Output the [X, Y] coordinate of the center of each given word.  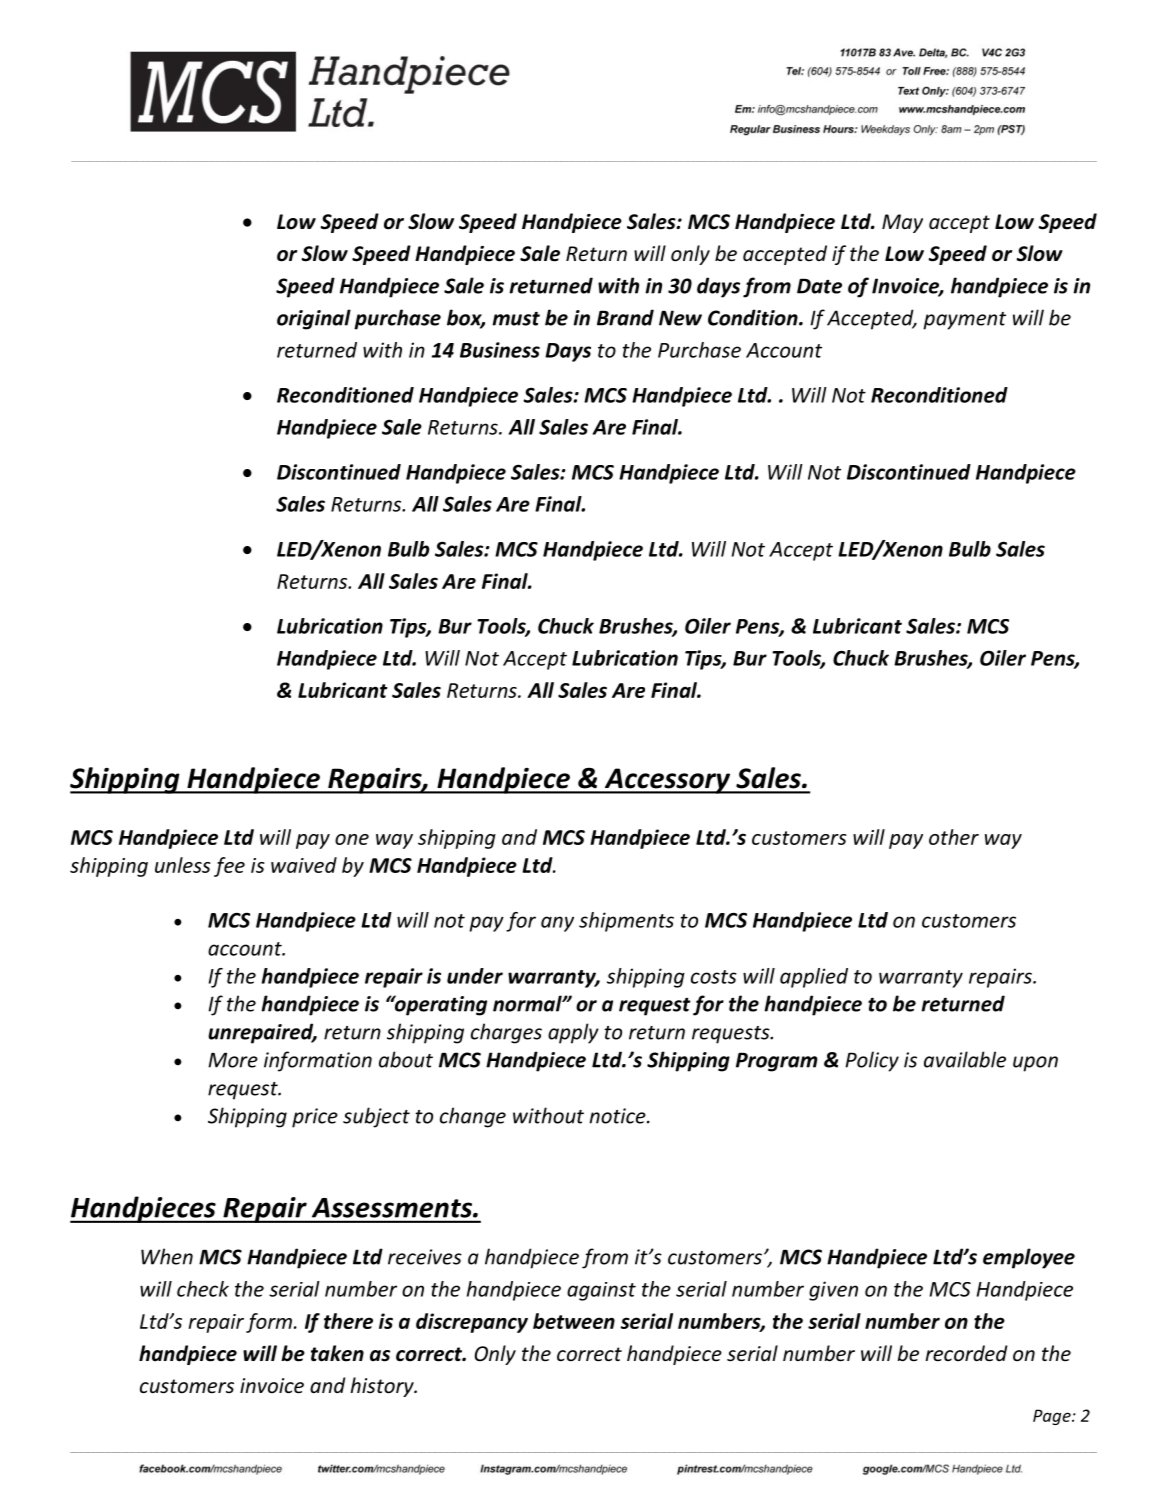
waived [304, 865]
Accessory [667, 781]
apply [573, 1033]
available [965, 1059]
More [233, 1060]
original [314, 319]
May [902, 223]
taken [337, 1353]
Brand [625, 317]
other [954, 837]
